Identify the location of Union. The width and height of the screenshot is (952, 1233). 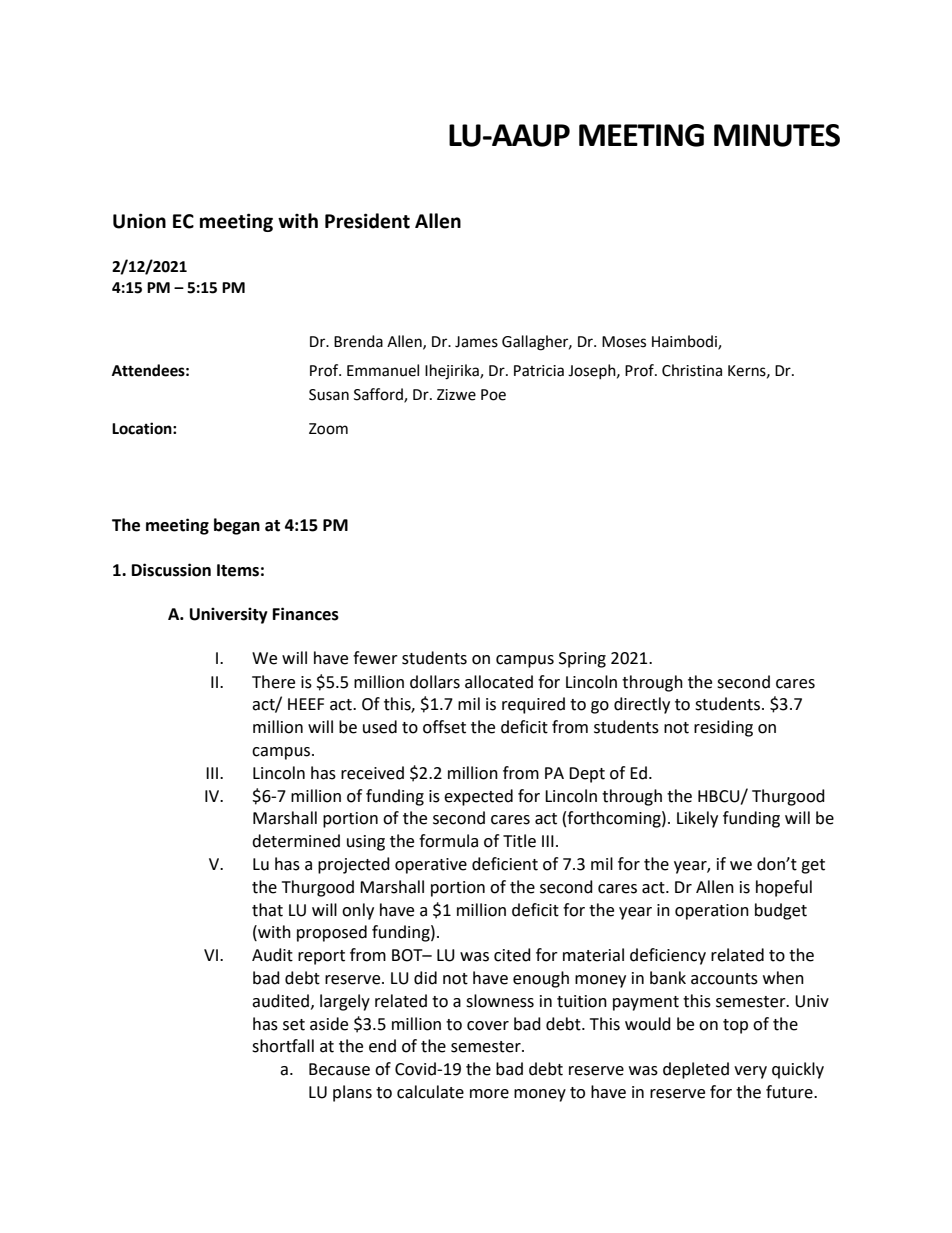
(139, 221).
